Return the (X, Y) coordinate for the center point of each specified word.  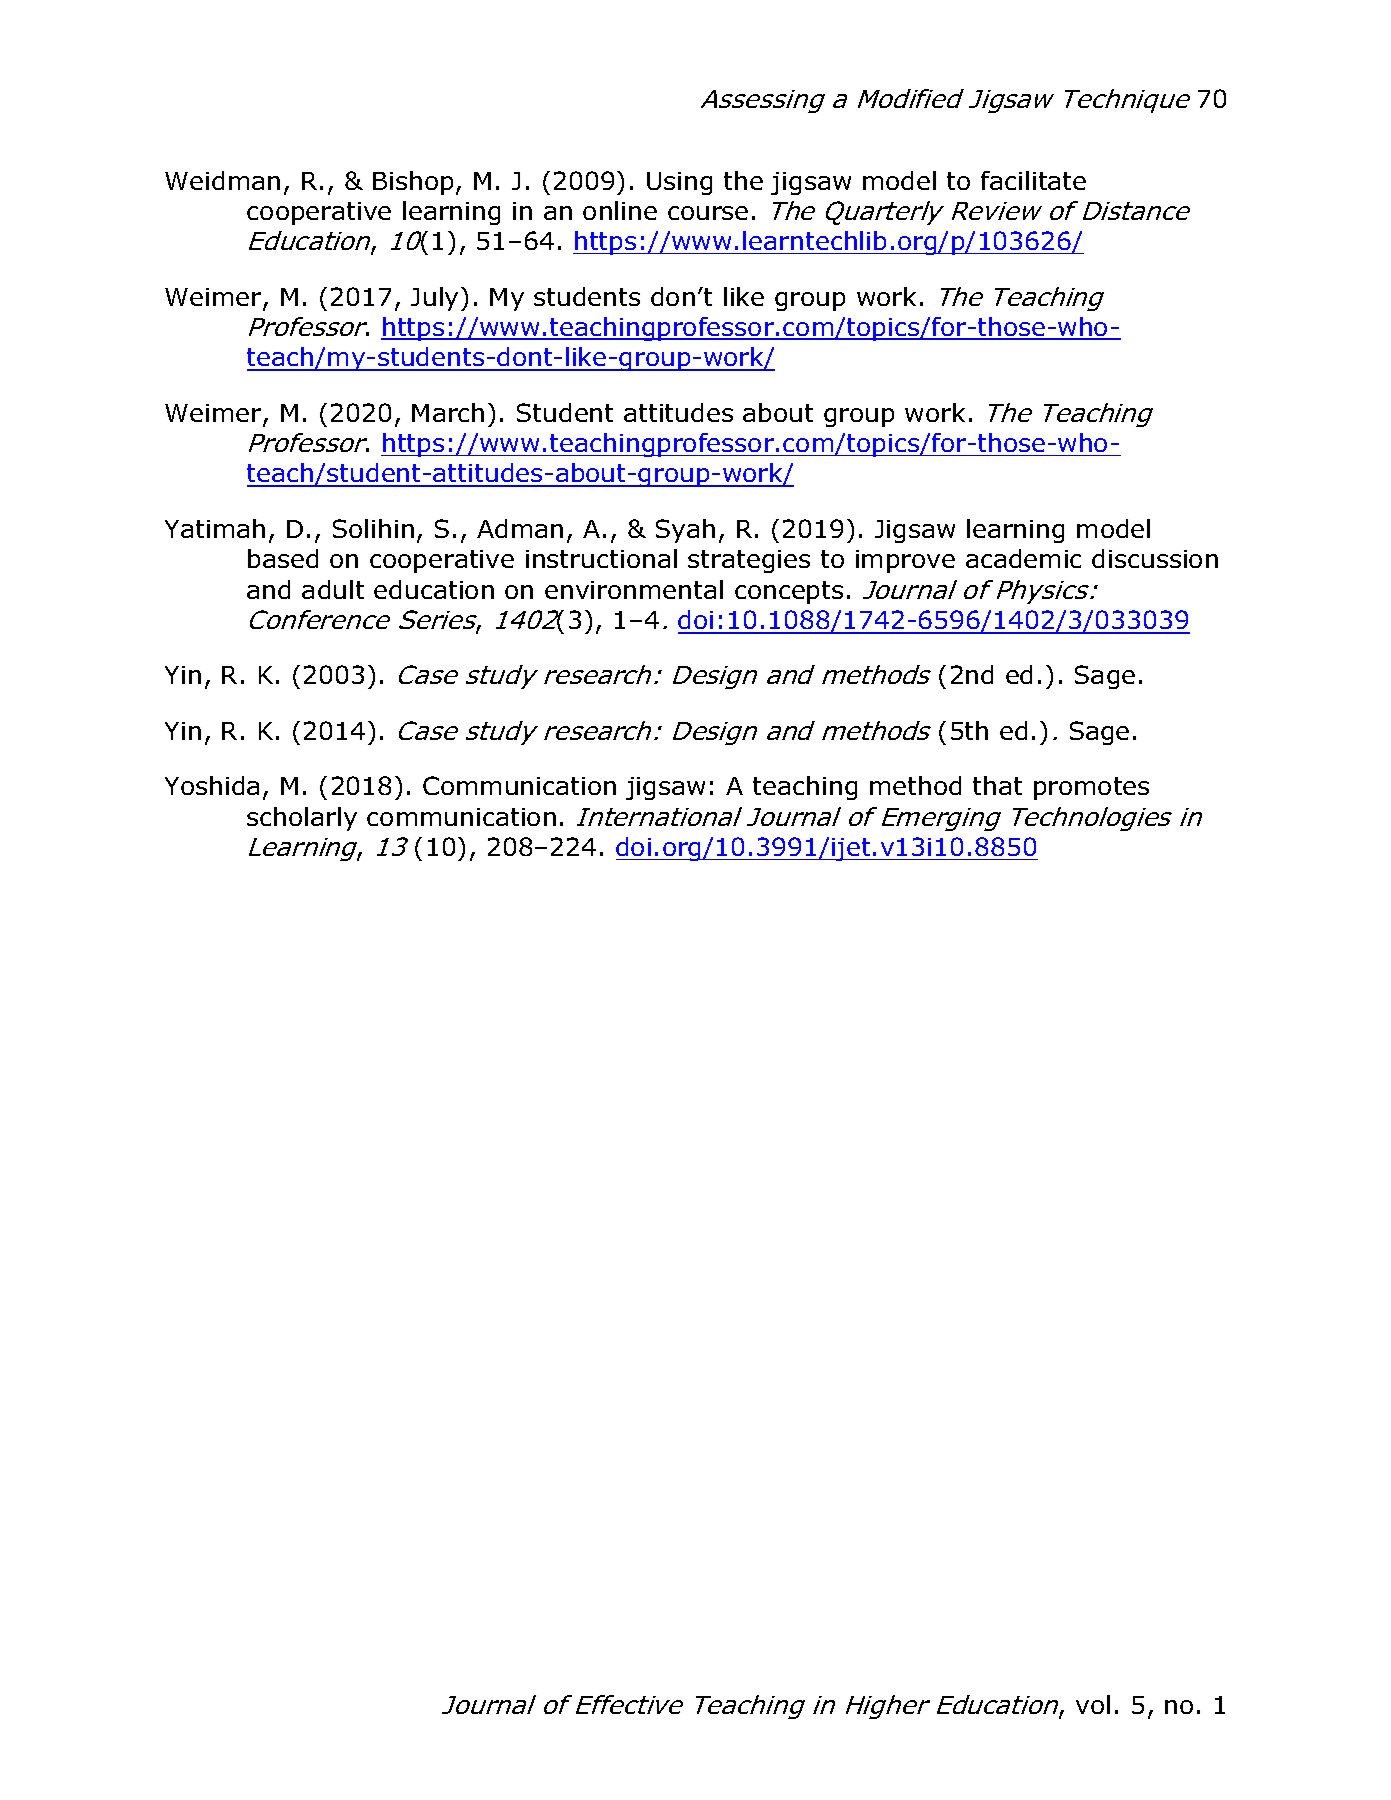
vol (1093, 1704)
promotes (1091, 788)
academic (1023, 558)
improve (905, 561)
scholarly (302, 819)
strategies (749, 561)
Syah (685, 531)
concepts (789, 592)
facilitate (1033, 180)
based (283, 558)
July (436, 299)
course (708, 213)
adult (333, 589)
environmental (634, 589)
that (997, 785)
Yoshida (212, 785)
